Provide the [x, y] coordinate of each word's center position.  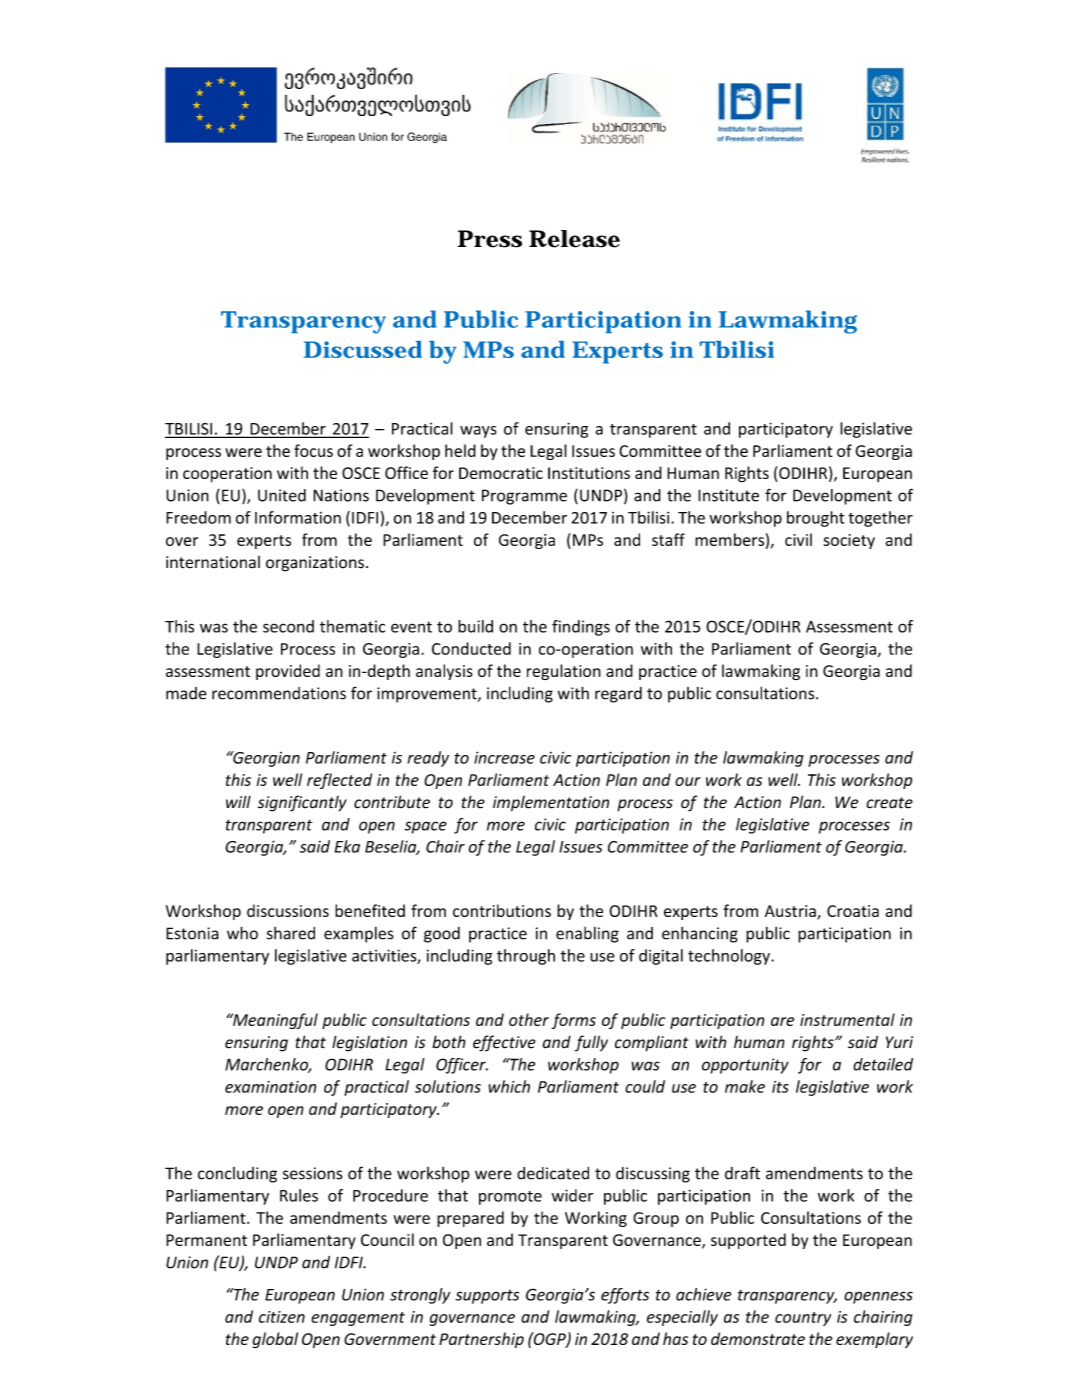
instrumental [847, 1019]
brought [815, 519]
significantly [302, 803]
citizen [282, 1317]
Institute [728, 495]
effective [504, 1043]
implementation [551, 804]
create [889, 803]
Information [298, 517]
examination [270, 1087]
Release [574, 239]
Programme [524, 497]
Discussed [363, 349]
